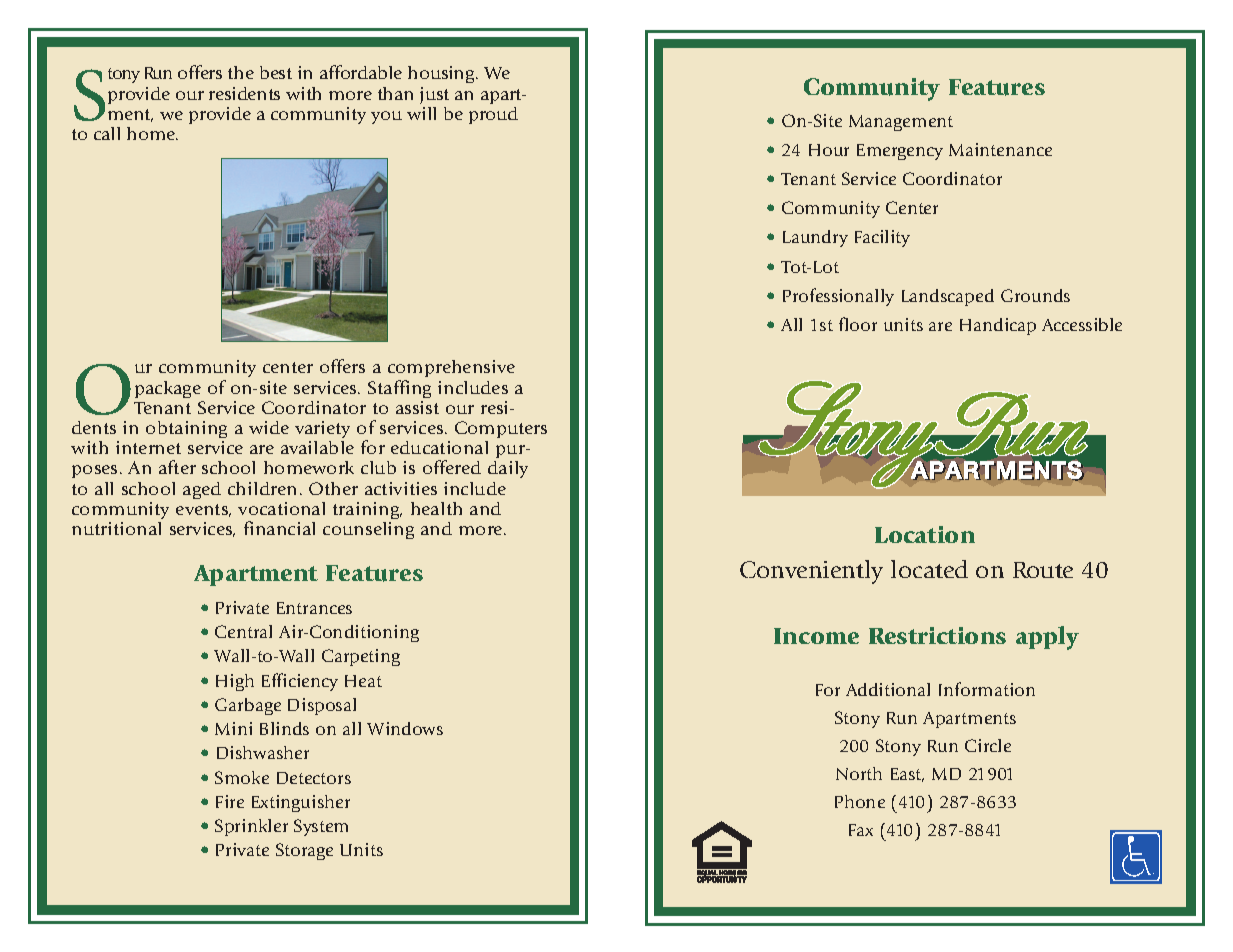 This screenshot has width=1233, height=952. Describe the element at coordinates (948, 297) in the screenshot. I see `Landscaped` at that location.
